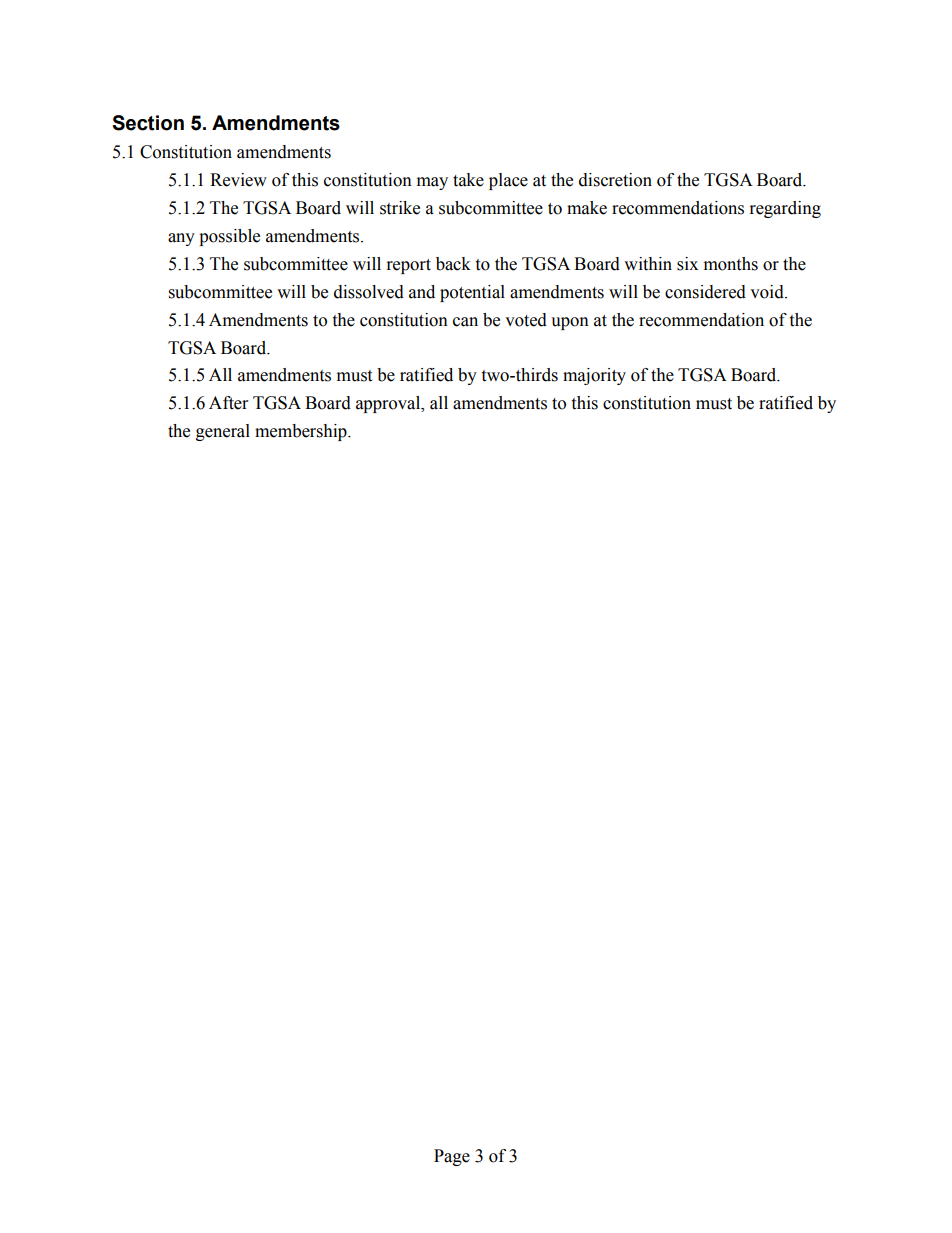 The height and width of the screenshot is (1233, 952). I want to click on general, so click(223, 432).
